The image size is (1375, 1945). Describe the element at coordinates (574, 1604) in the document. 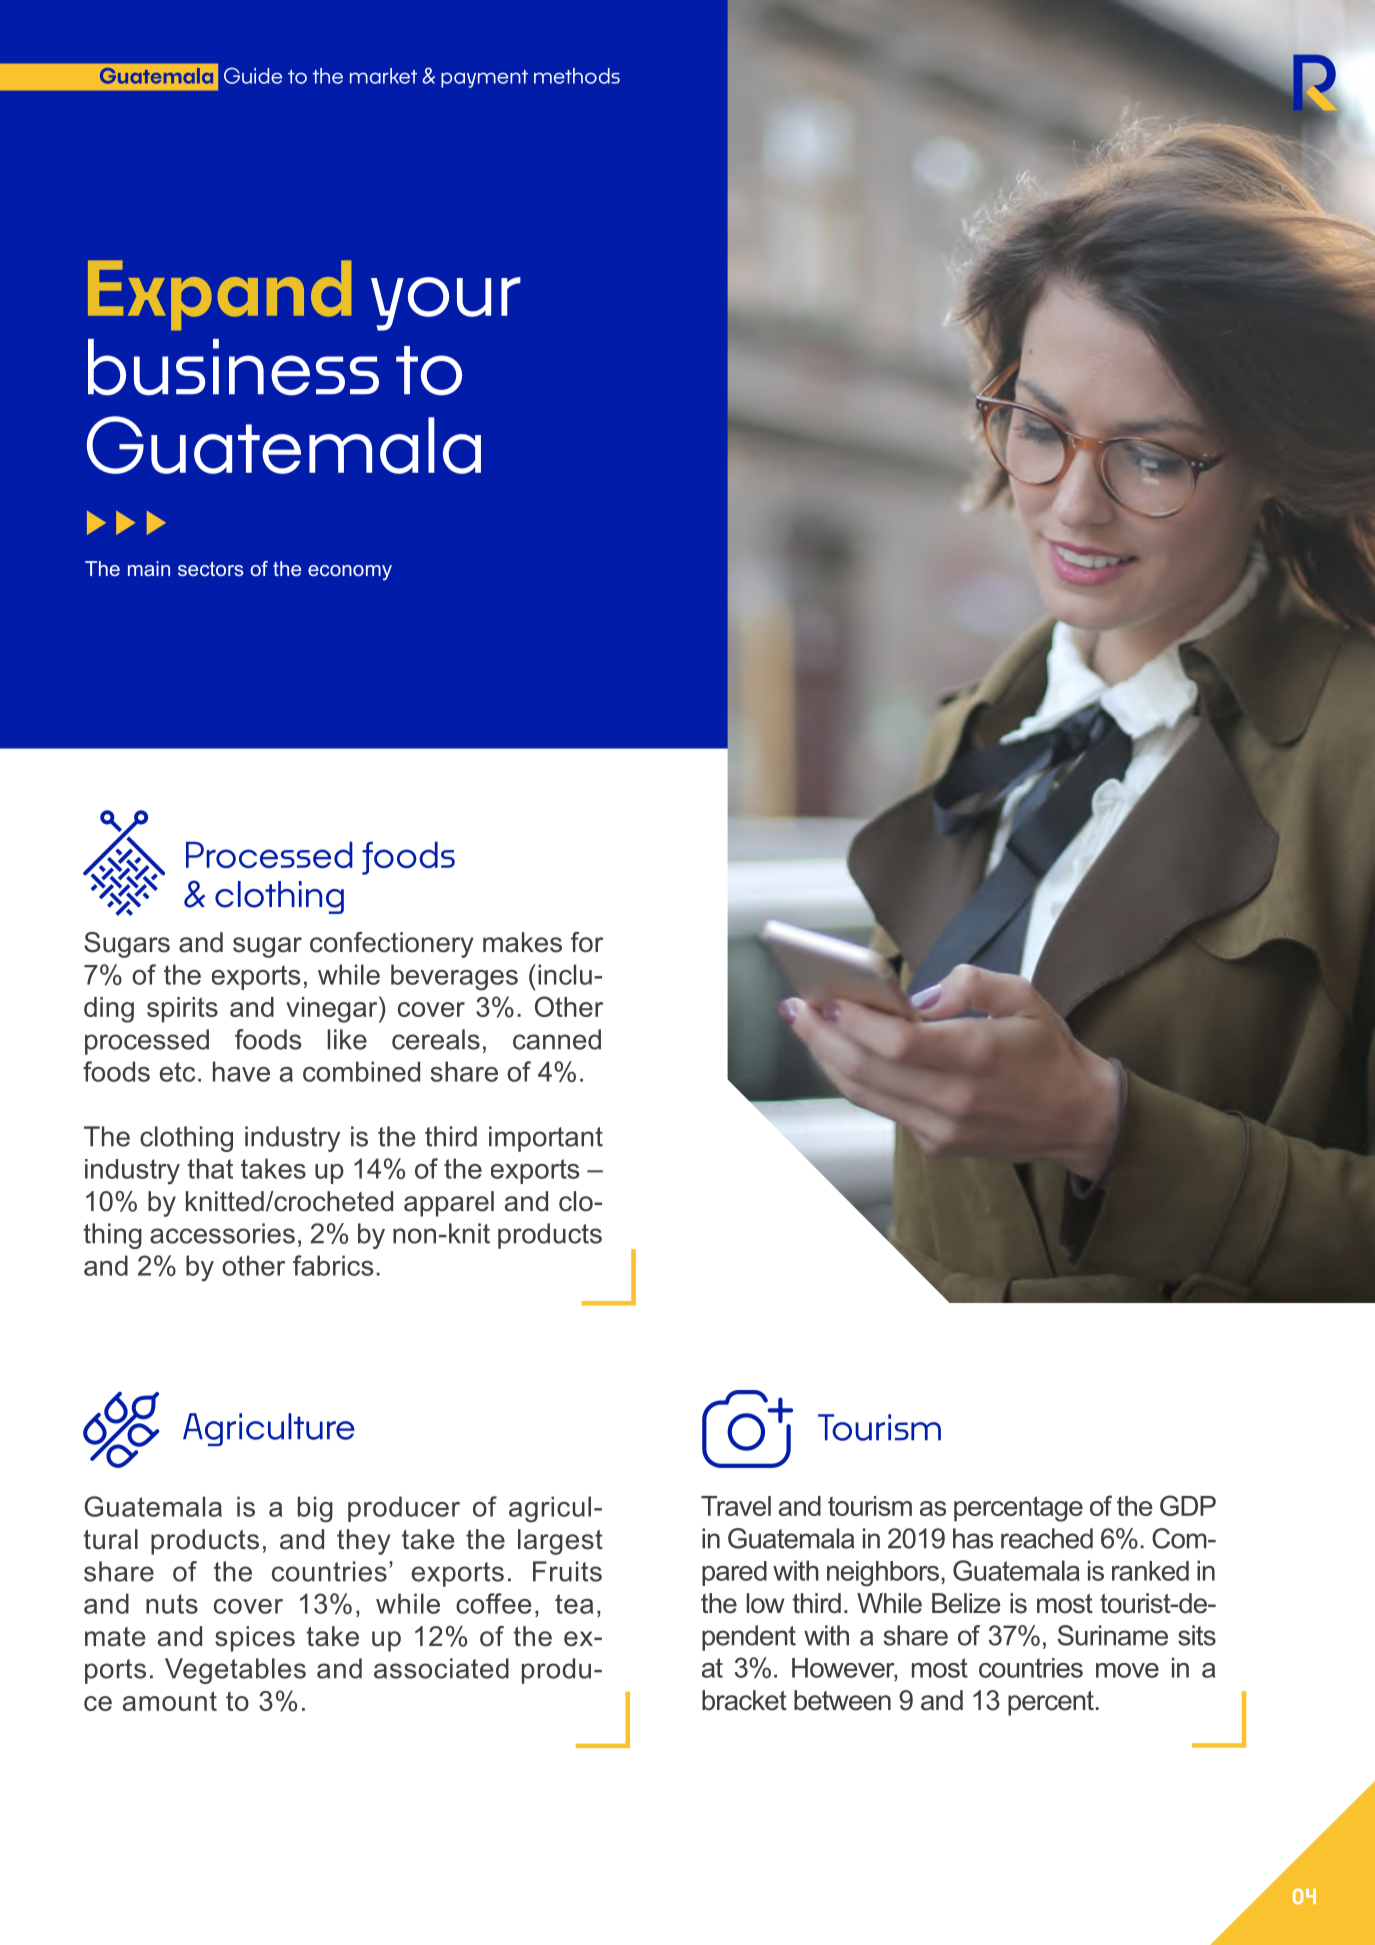

I see `tea` at that location.
